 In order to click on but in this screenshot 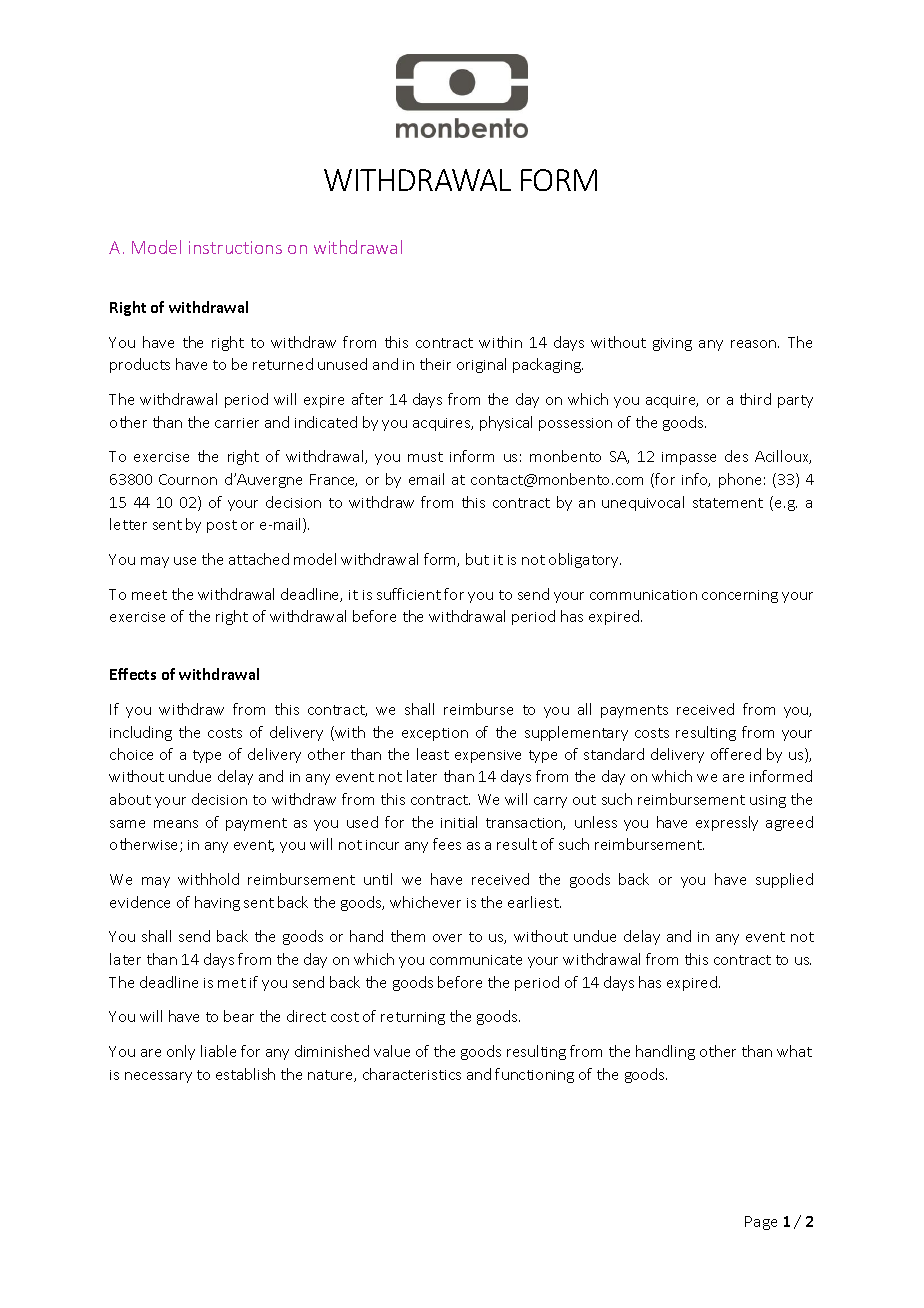, I will do `click(477, 559)`.
